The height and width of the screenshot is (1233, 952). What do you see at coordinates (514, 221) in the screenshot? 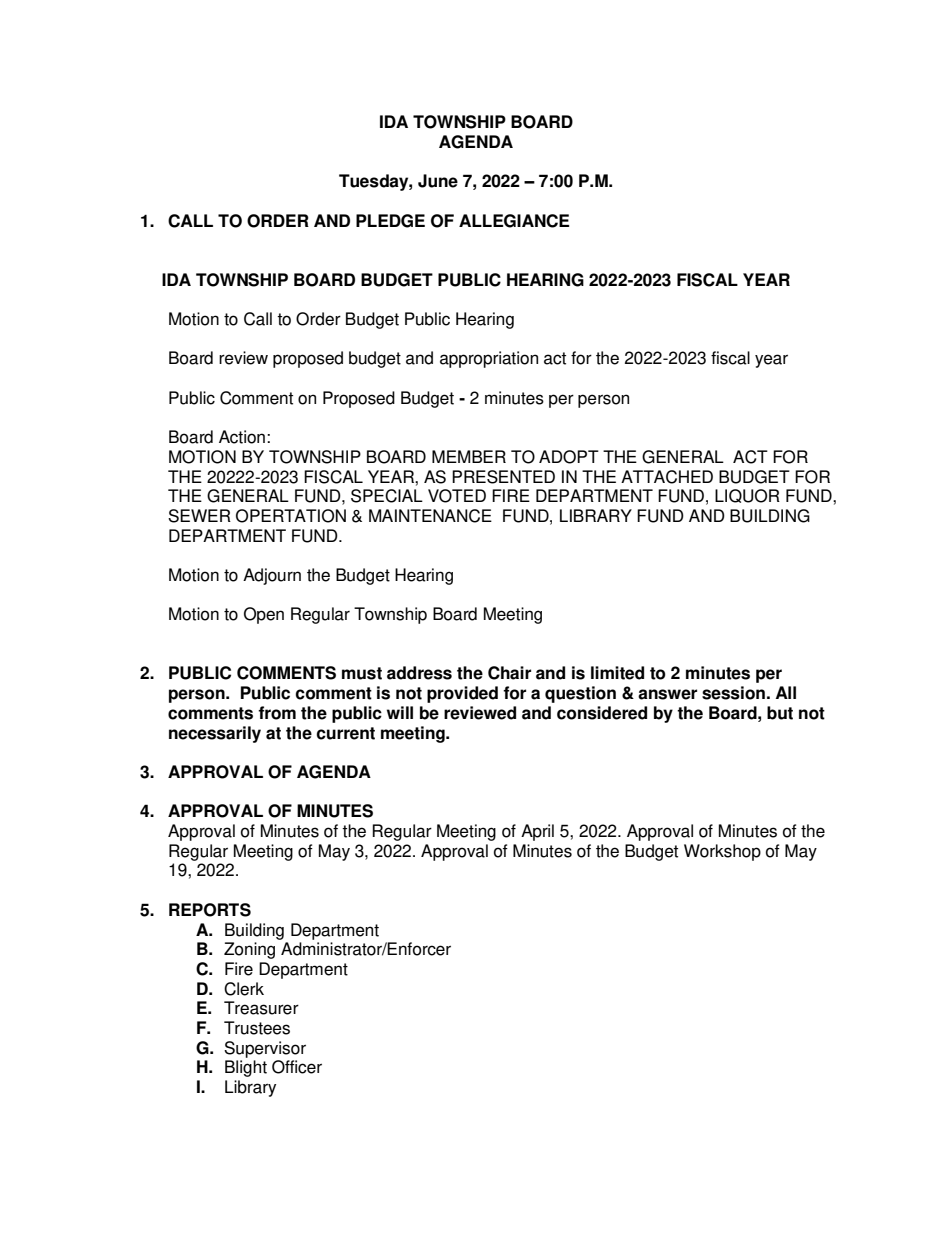
I see `ALLEGIANCE` at bounding box center [514, 221].
